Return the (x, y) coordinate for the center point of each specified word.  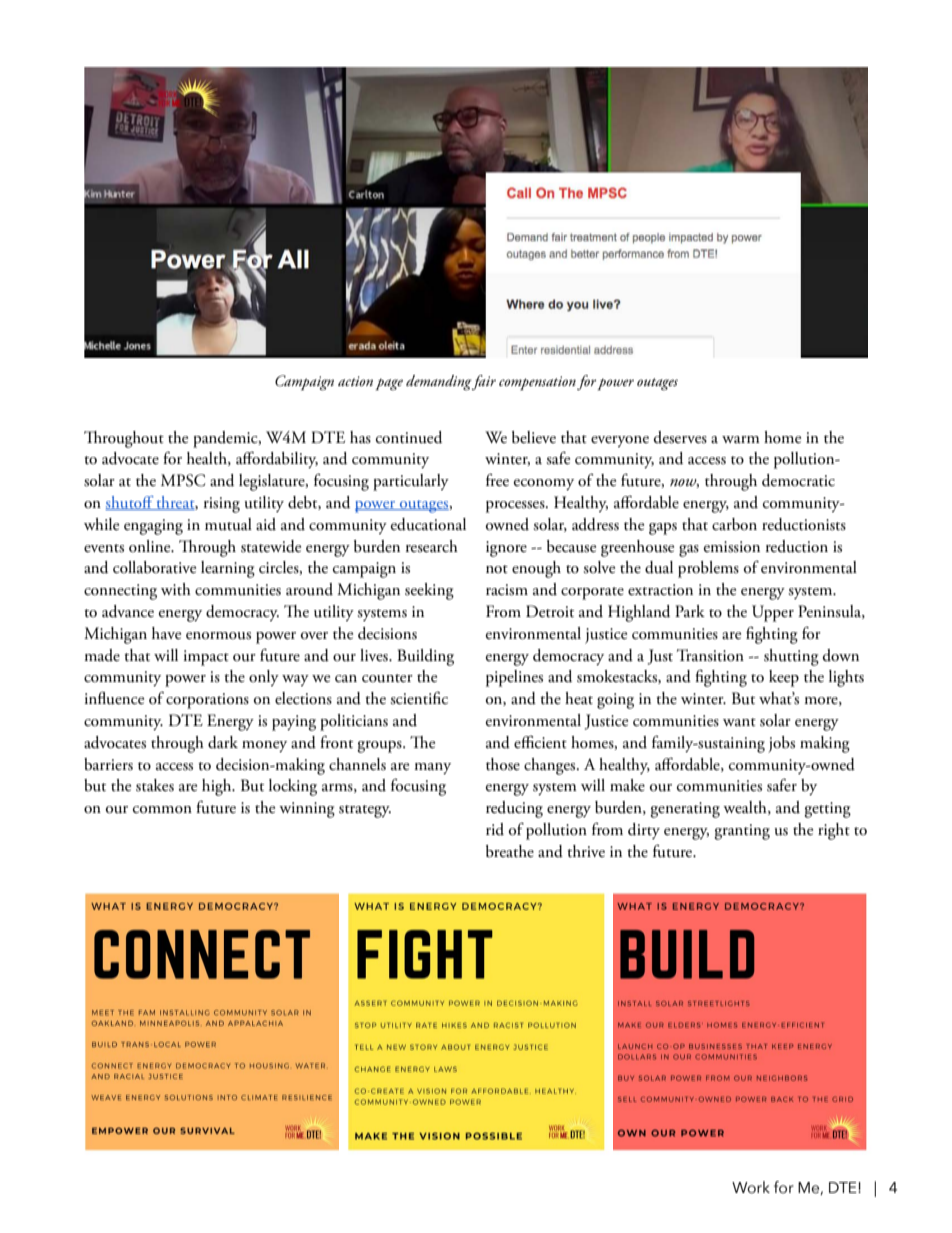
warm (741, 439)
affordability (277, 459)
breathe (510, 851)
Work (751, 1187)
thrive (586, 851)
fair (483, 382)
